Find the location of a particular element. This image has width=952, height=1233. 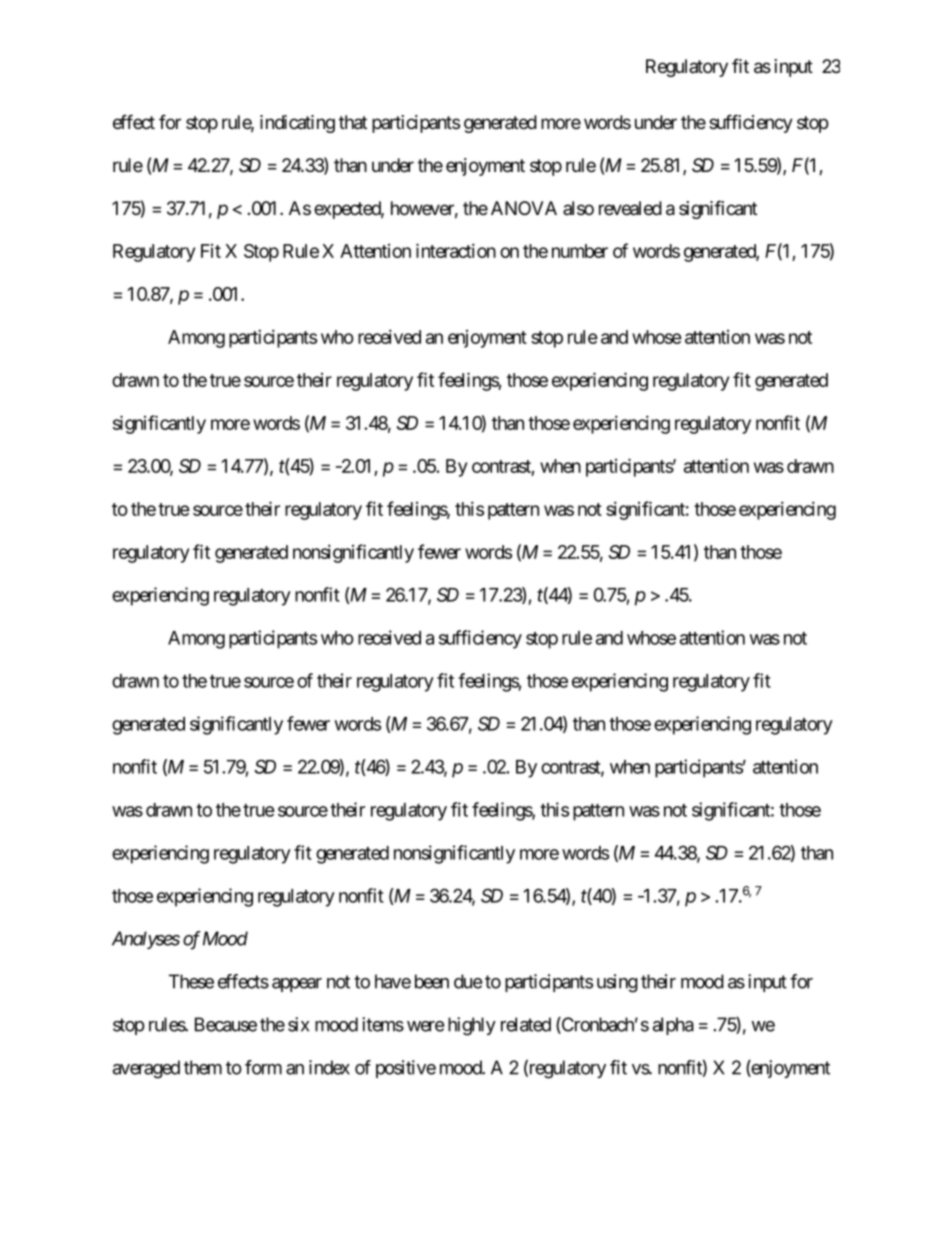

that is located at coordinates (353, 122).
